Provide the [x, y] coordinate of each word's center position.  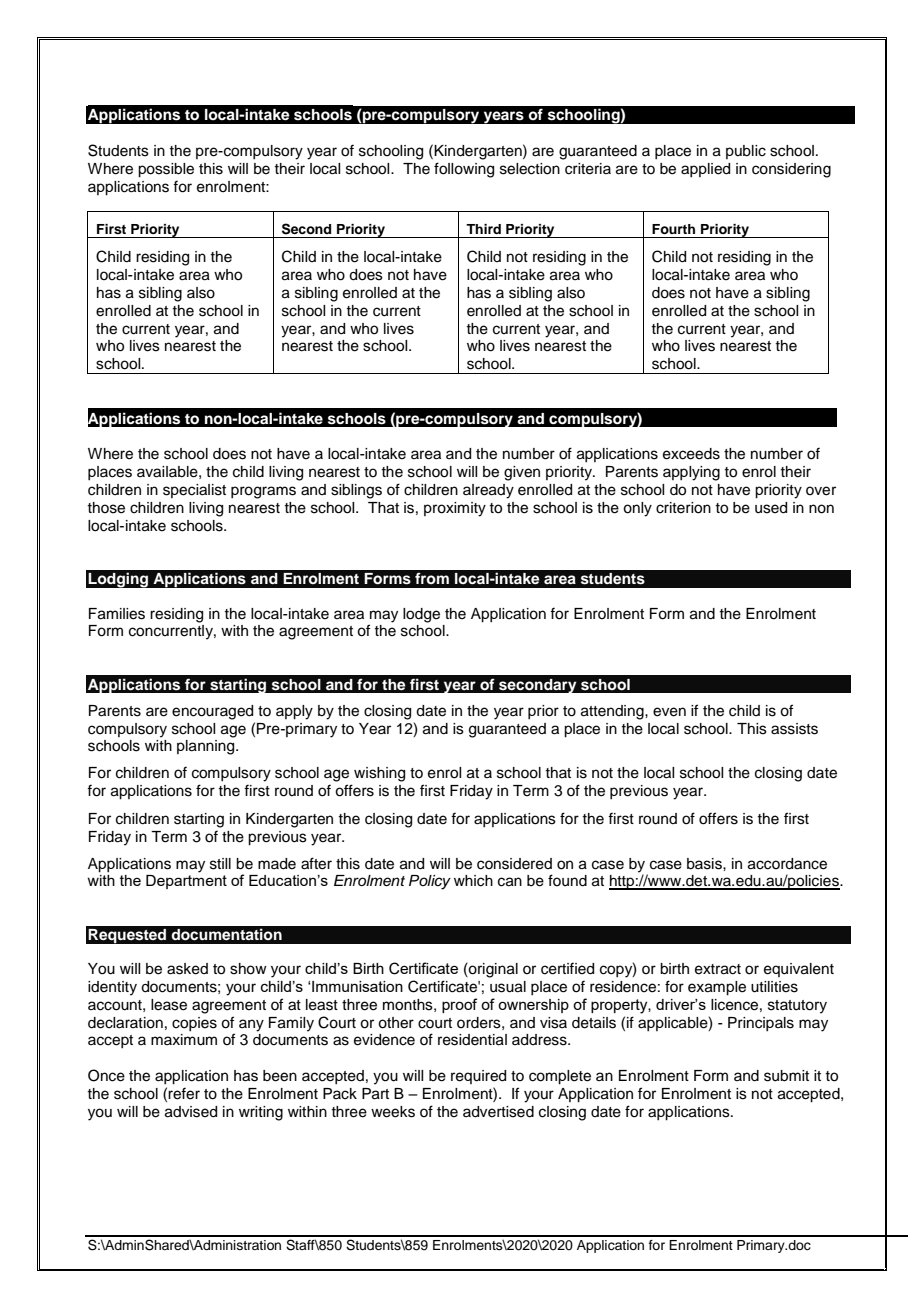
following [464, 170]
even [669, 712]
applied [705, 170]
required [478, 1077]
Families [117, 614]
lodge [421, 615]
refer [184, 1093]
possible [166, 170]
